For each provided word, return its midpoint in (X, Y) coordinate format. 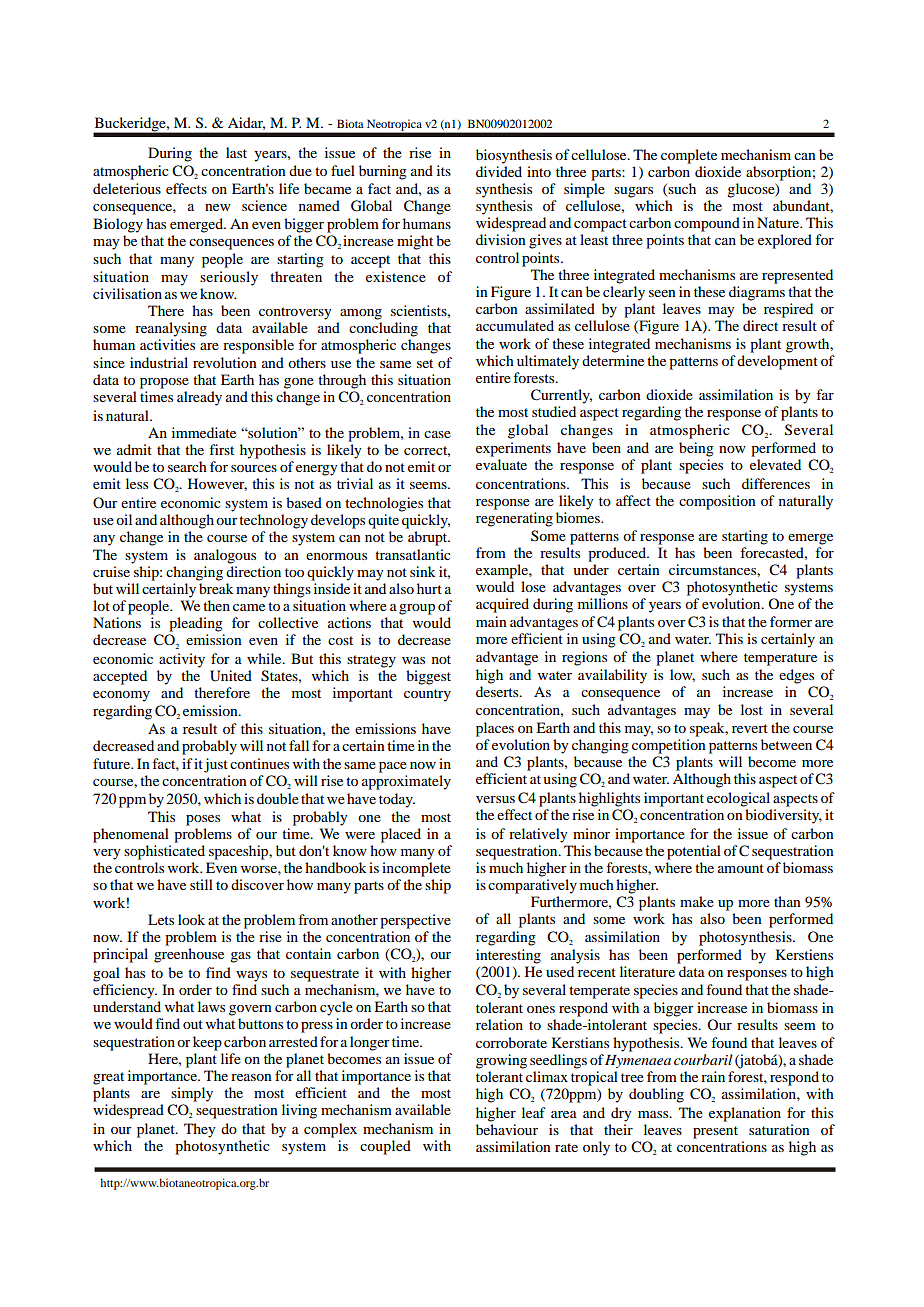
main (491, 621)
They (200, 1130)
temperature (780, 659)
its (444, 170)
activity (182, 660)
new (218, 207)
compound (707, 224)
